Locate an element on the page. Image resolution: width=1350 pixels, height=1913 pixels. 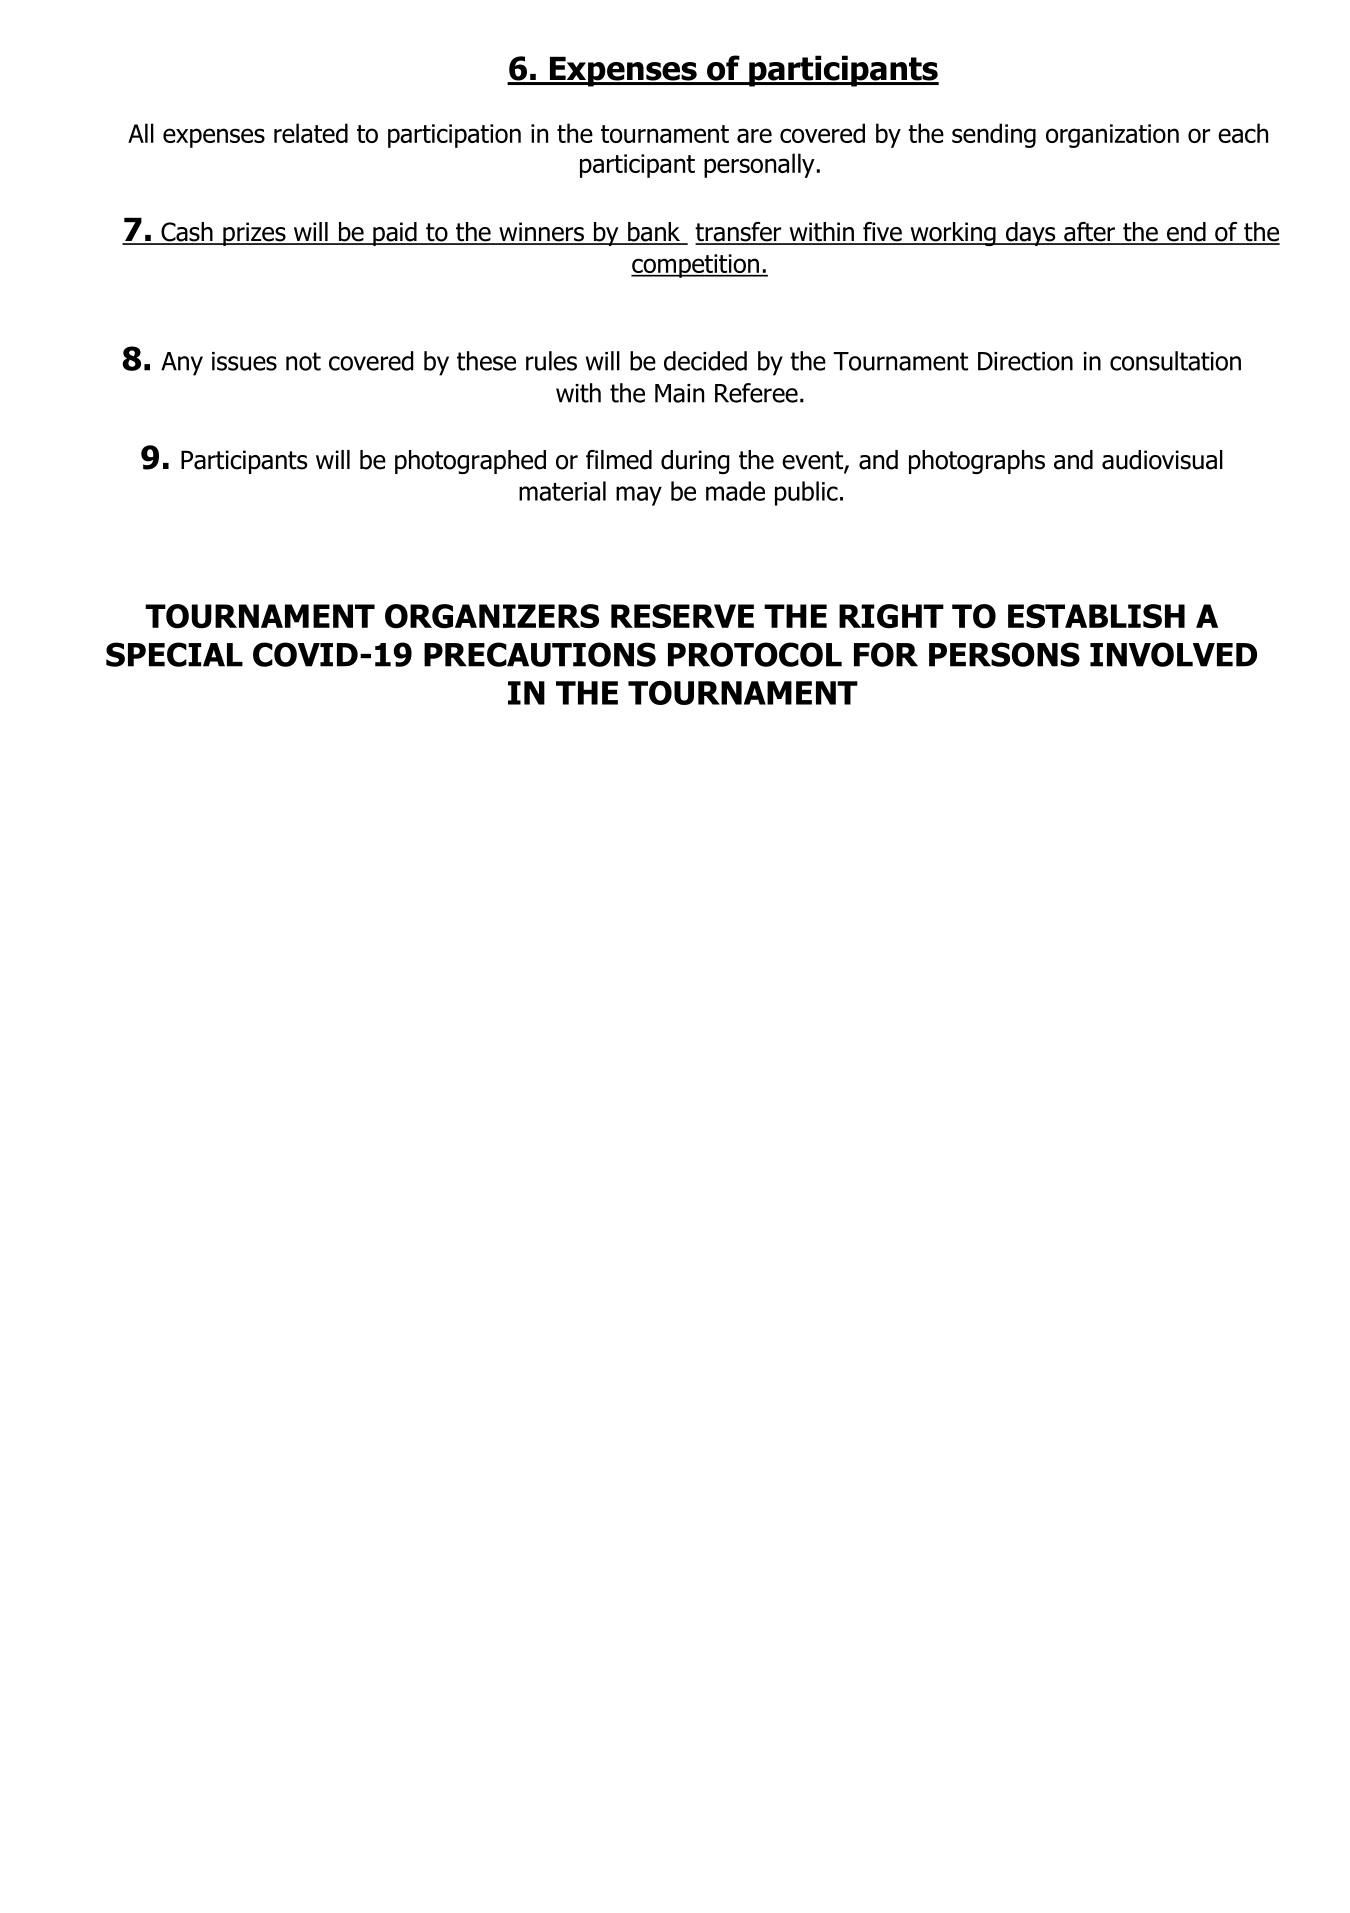
consultation is located at coordinates (1175, 361).
